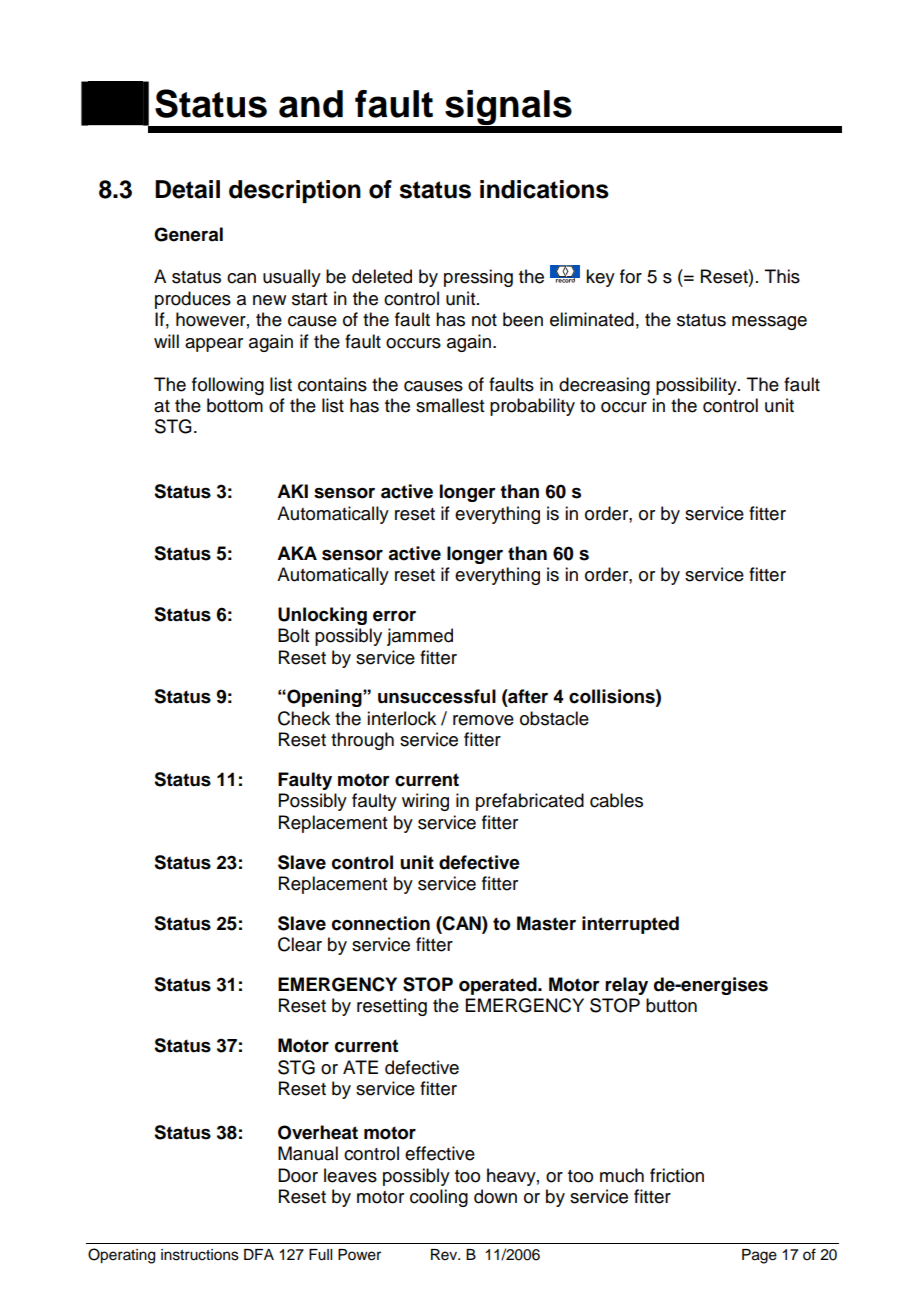 The width and height of the screenshot is (924, 1307). I want to click on possibility, so click(697, 386).
